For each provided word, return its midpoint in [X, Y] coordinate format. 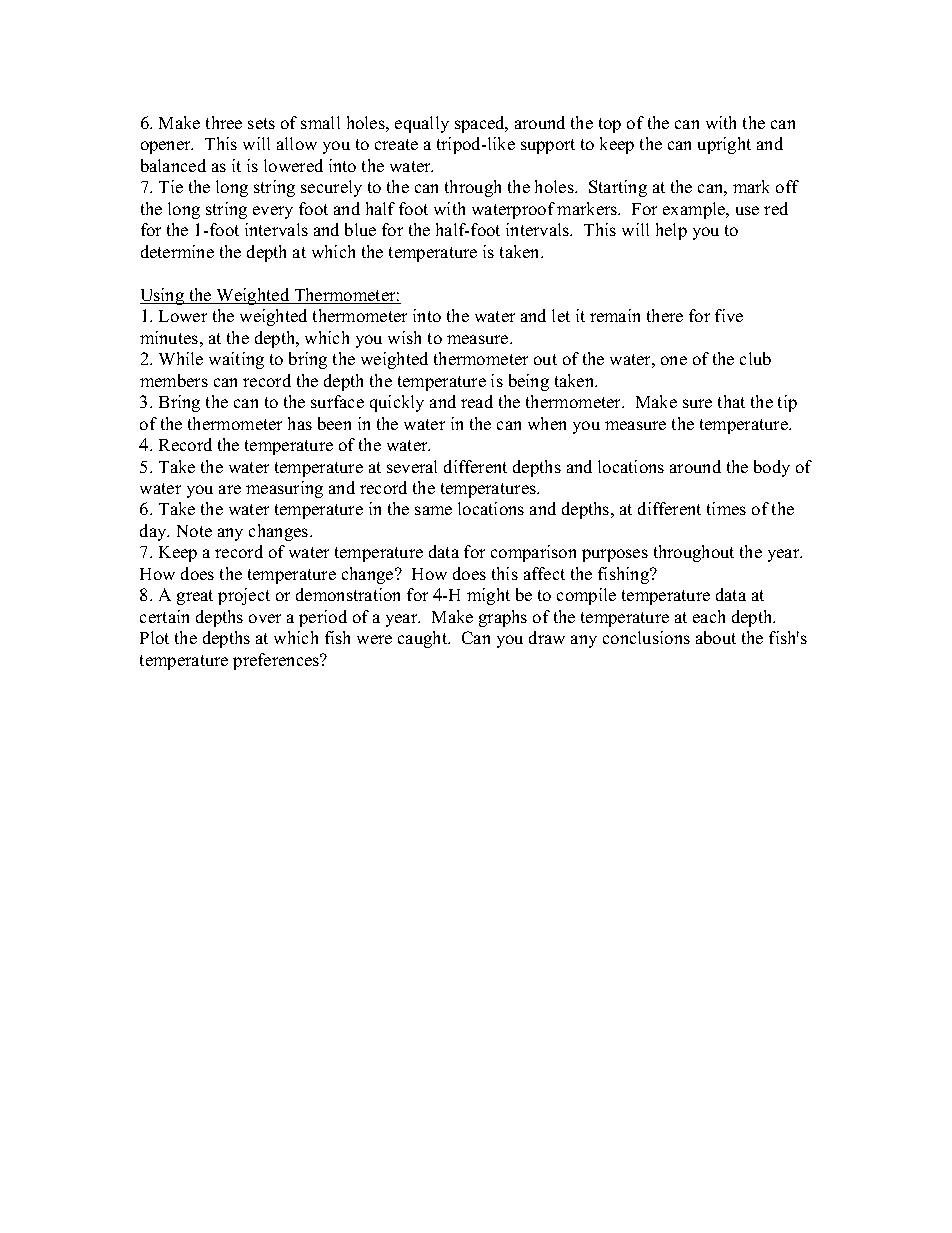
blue [360, 229]
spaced [481, 124]
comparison [533, 553]
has [300, 423]
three [224, 122]
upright [724, 145]
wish [404, 337]
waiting [236, 360]
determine [177, 251]
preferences [277, 661]
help [671, 231]
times [726, 508]
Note [194, 531]
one [674, 360]
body [772, 468]
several [412, 466]
